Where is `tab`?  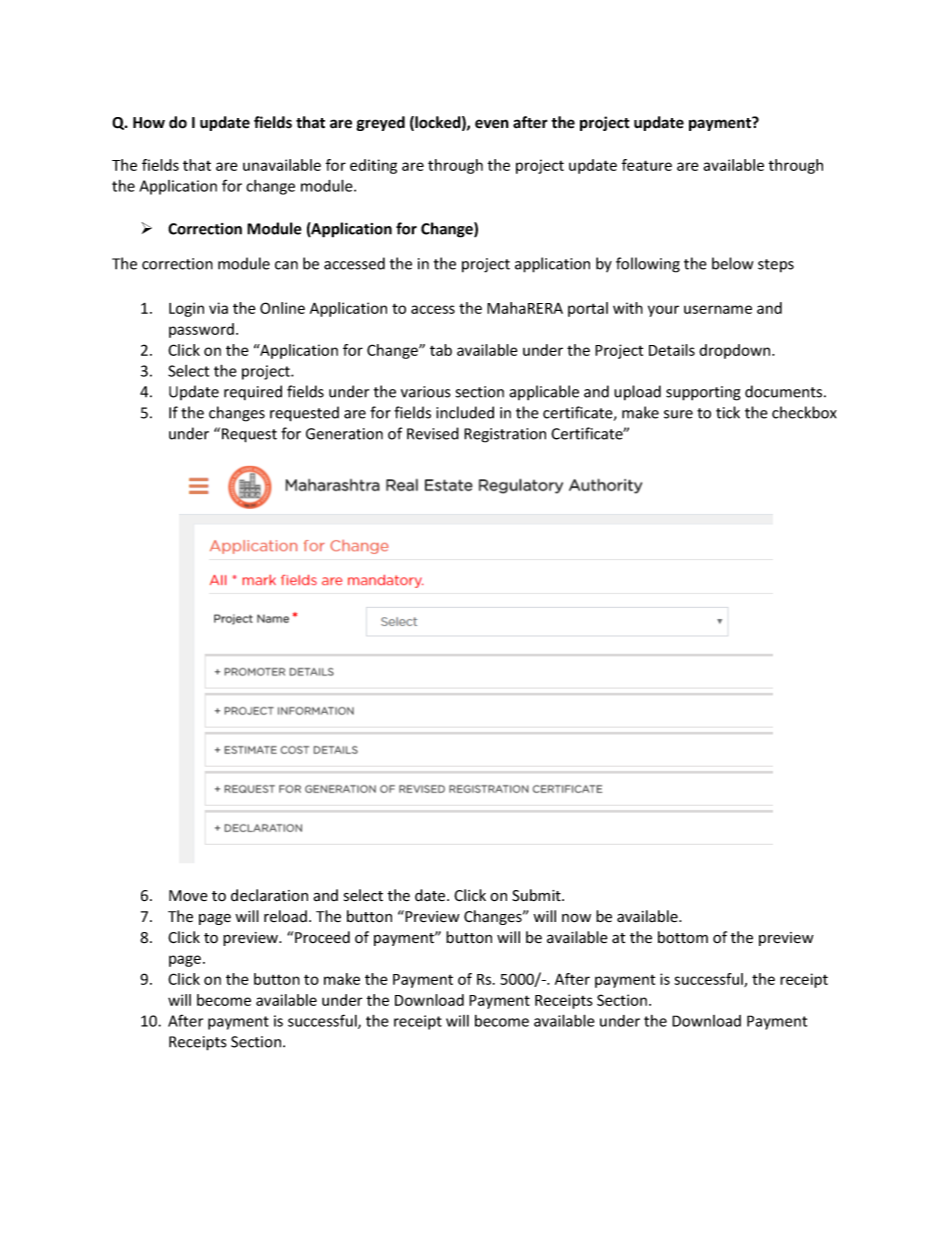 tab is located at coordinates (441, 350).
